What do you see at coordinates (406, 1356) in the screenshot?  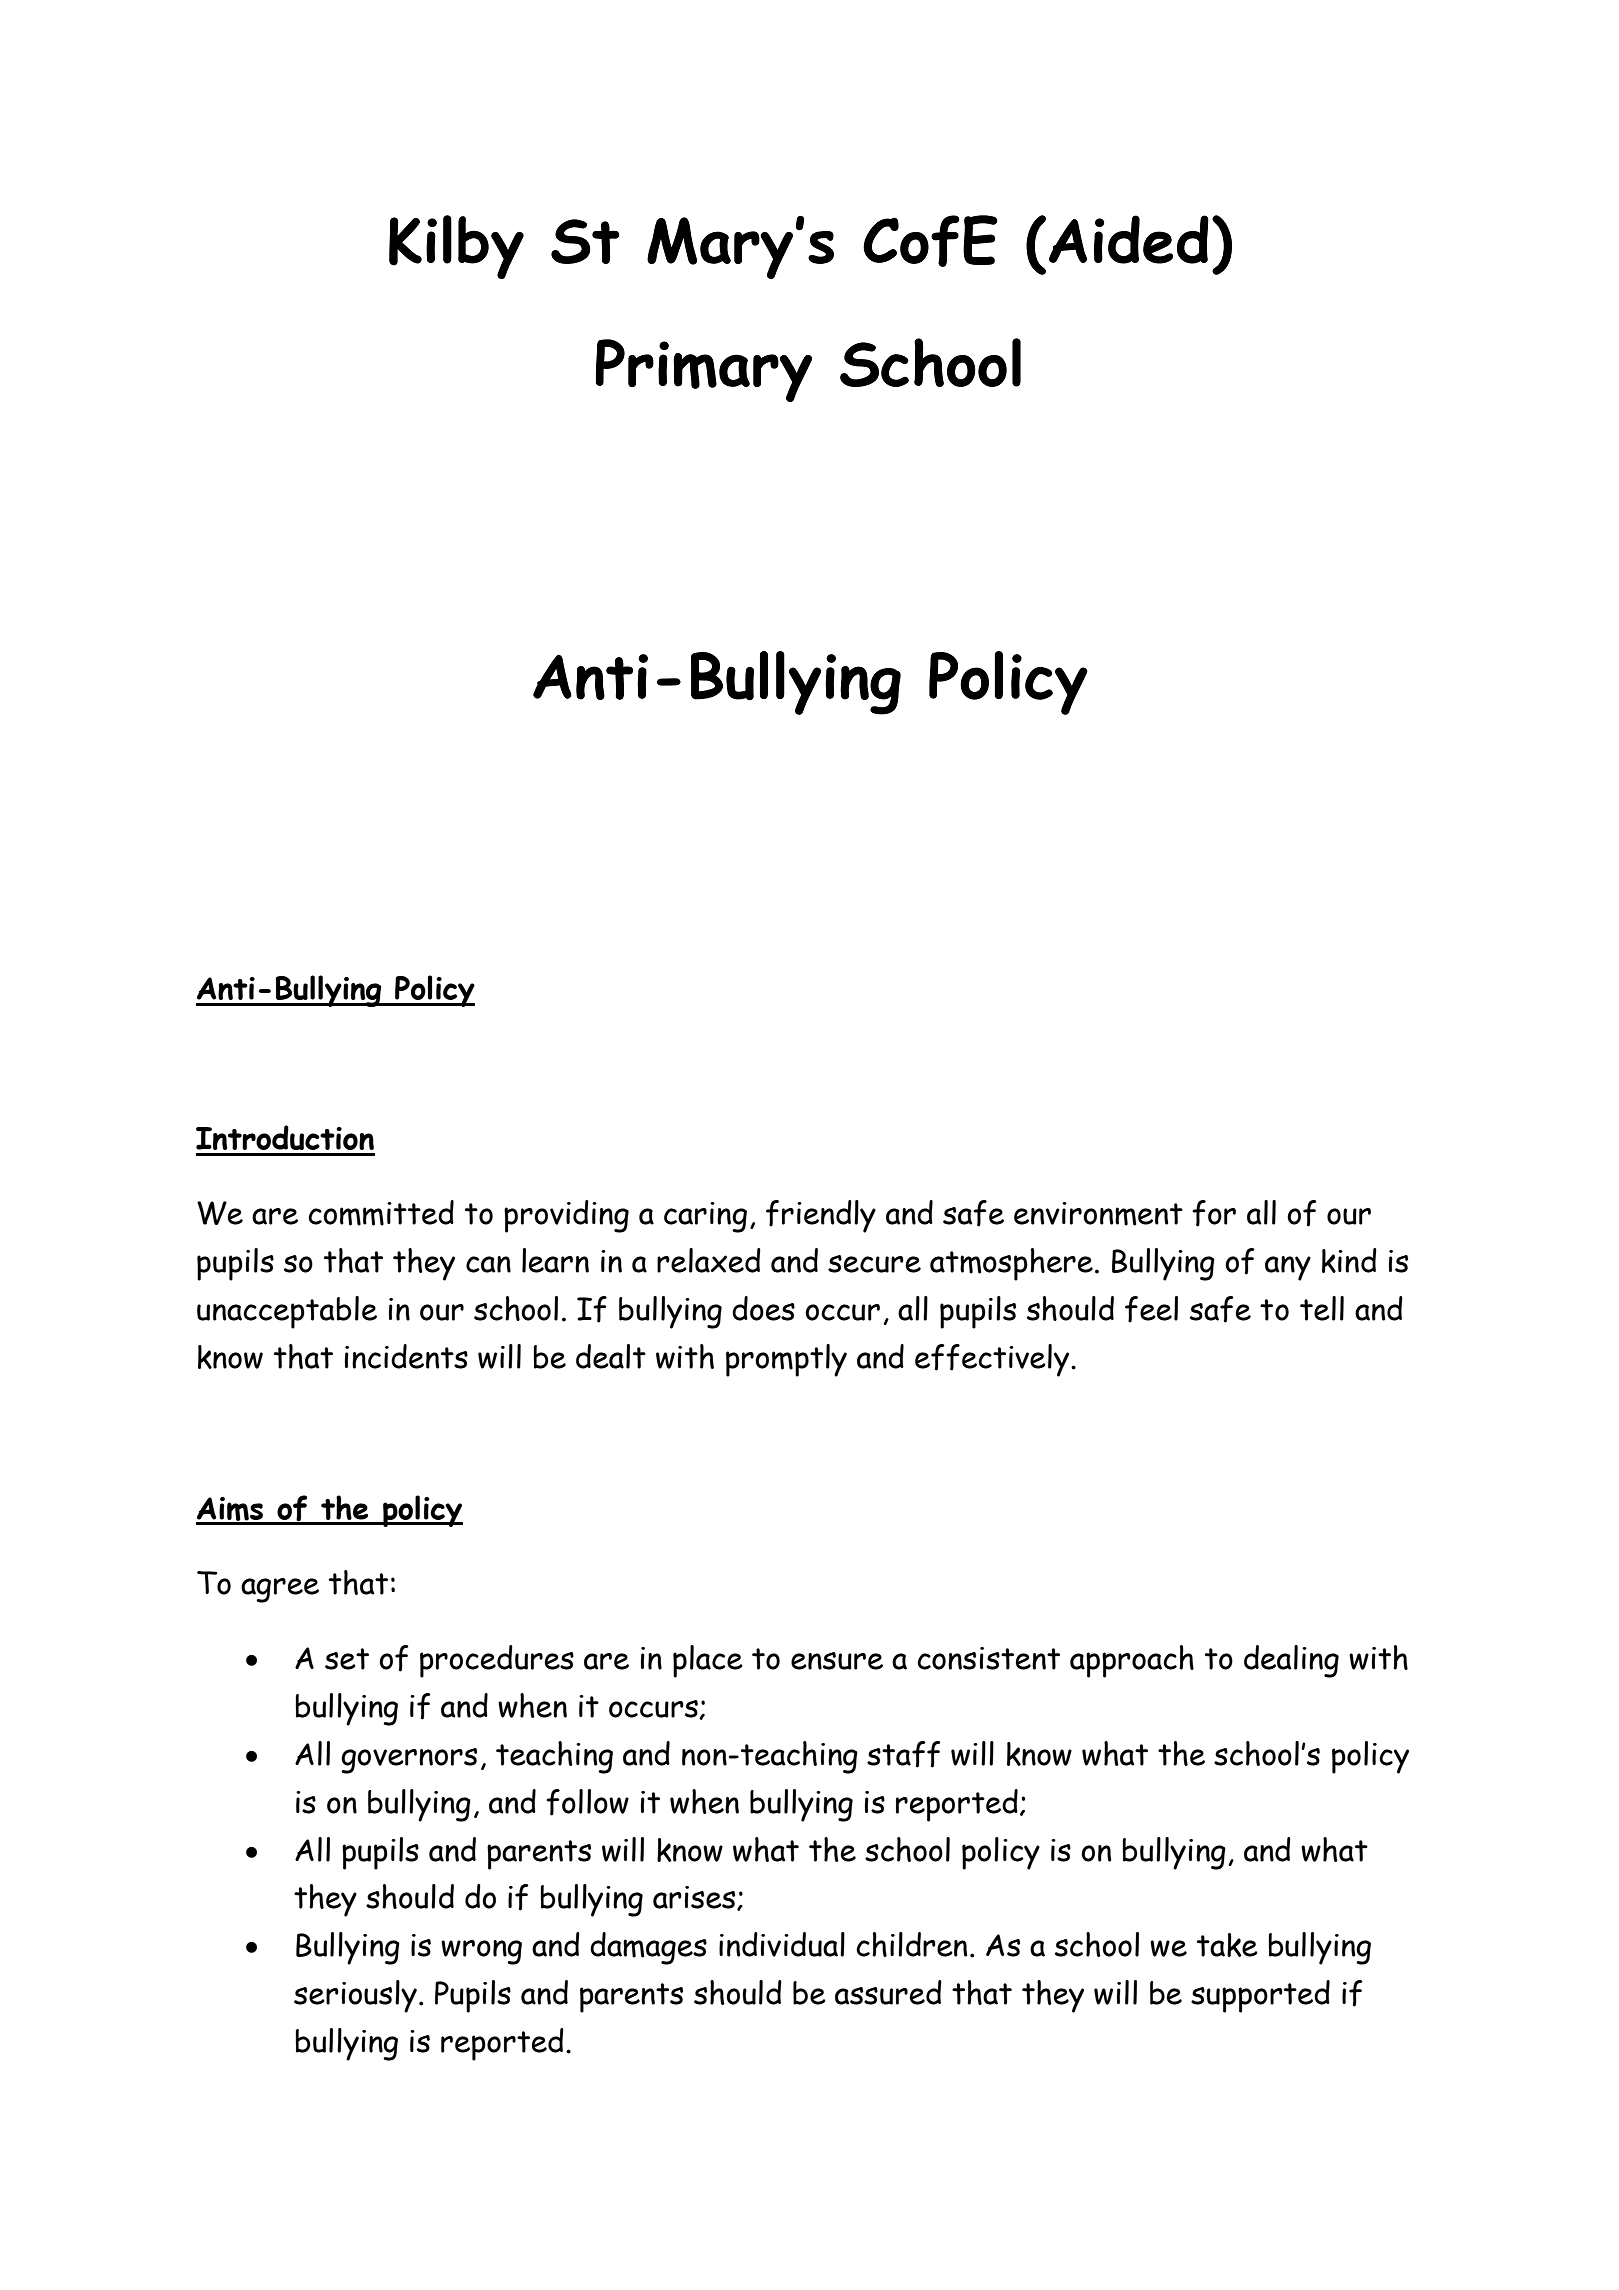 I see `incidents` at bounding box center [406, 1356].
